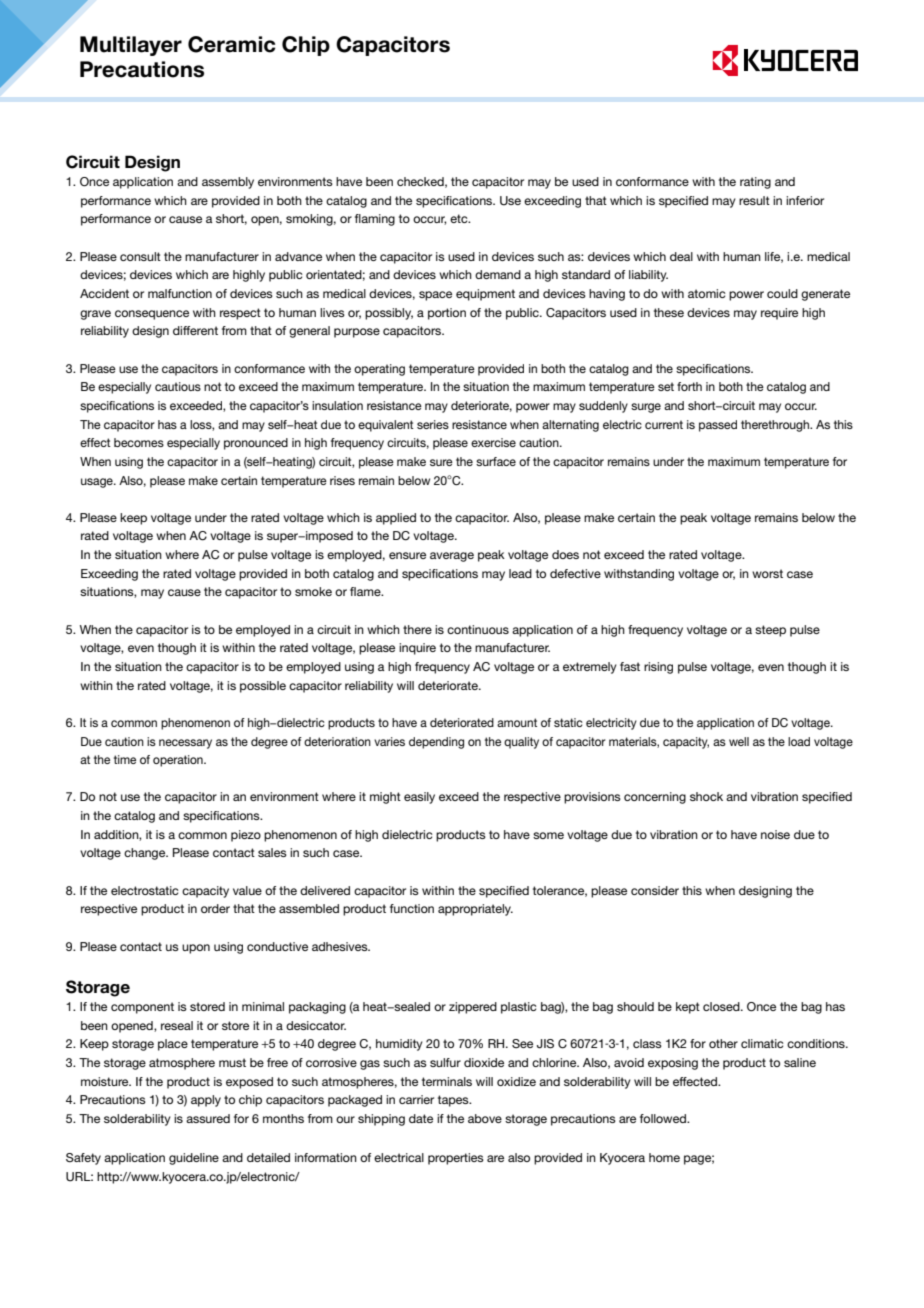 This screenshot has height=1308, width=924. Describe the element at coordinates (475, 910) in the screenshot. I see `appropriately` at that location.
